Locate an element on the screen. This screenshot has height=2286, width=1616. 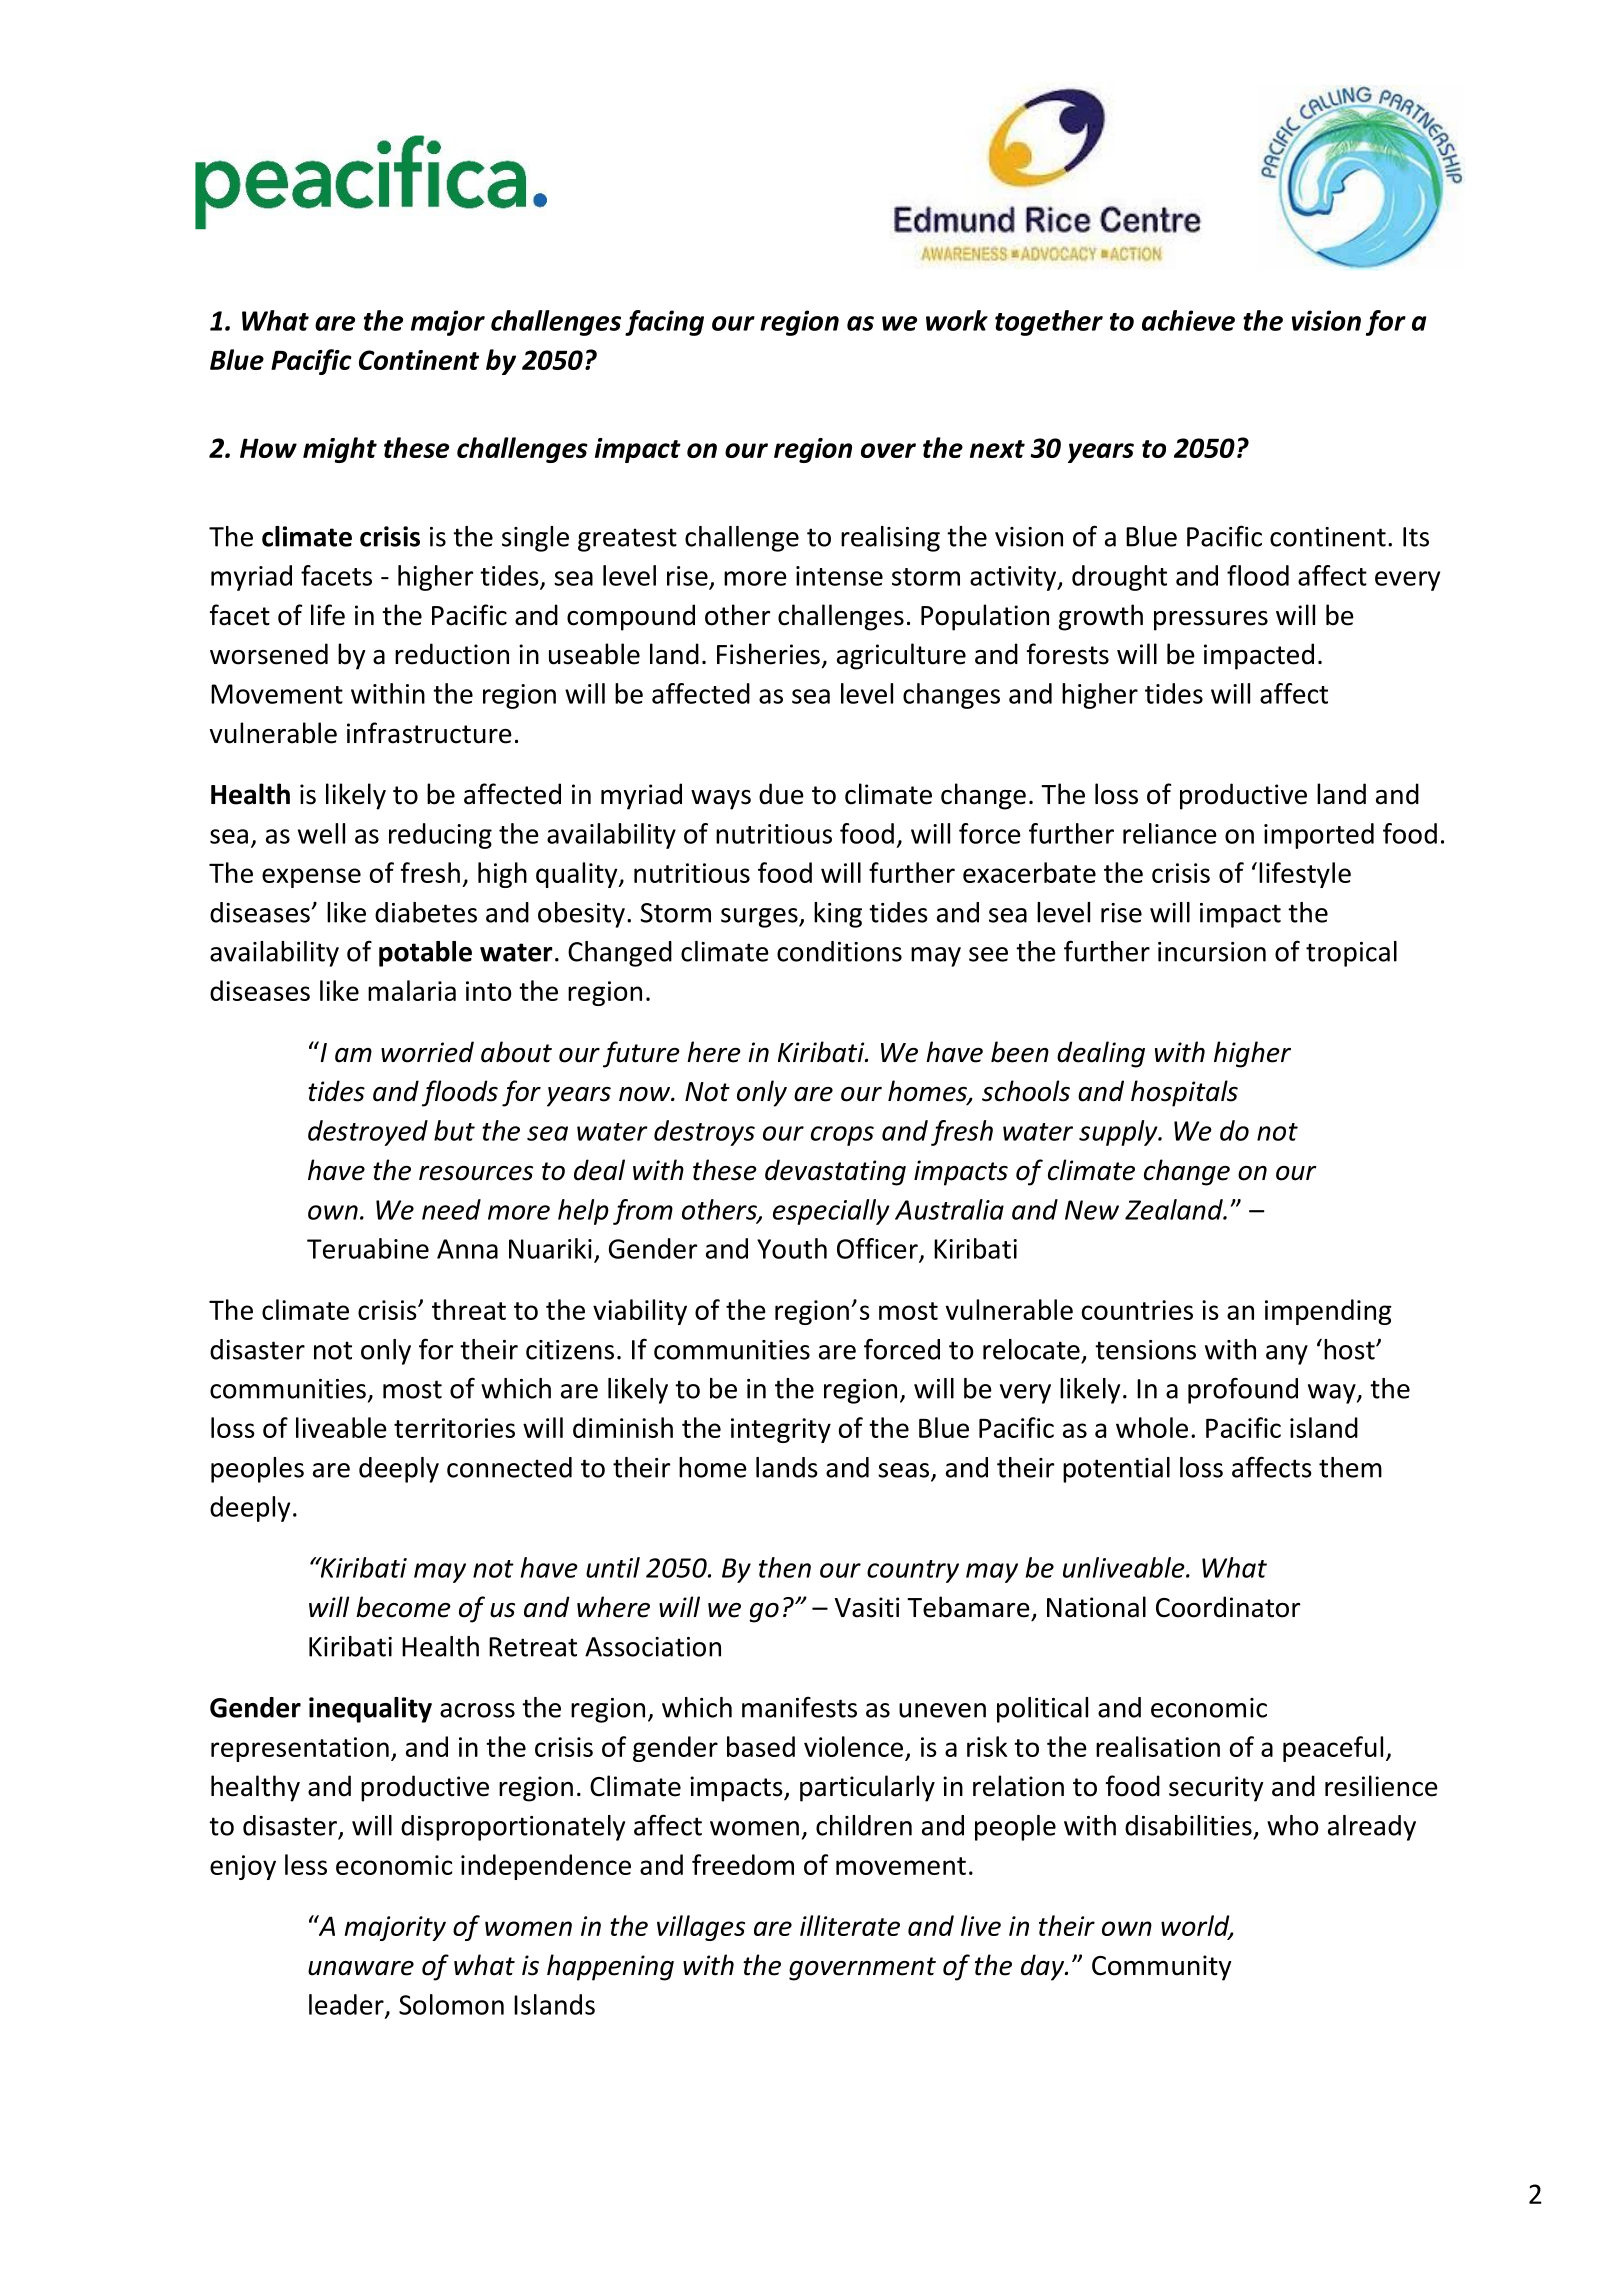
work is located at coordinates (957, 320).
